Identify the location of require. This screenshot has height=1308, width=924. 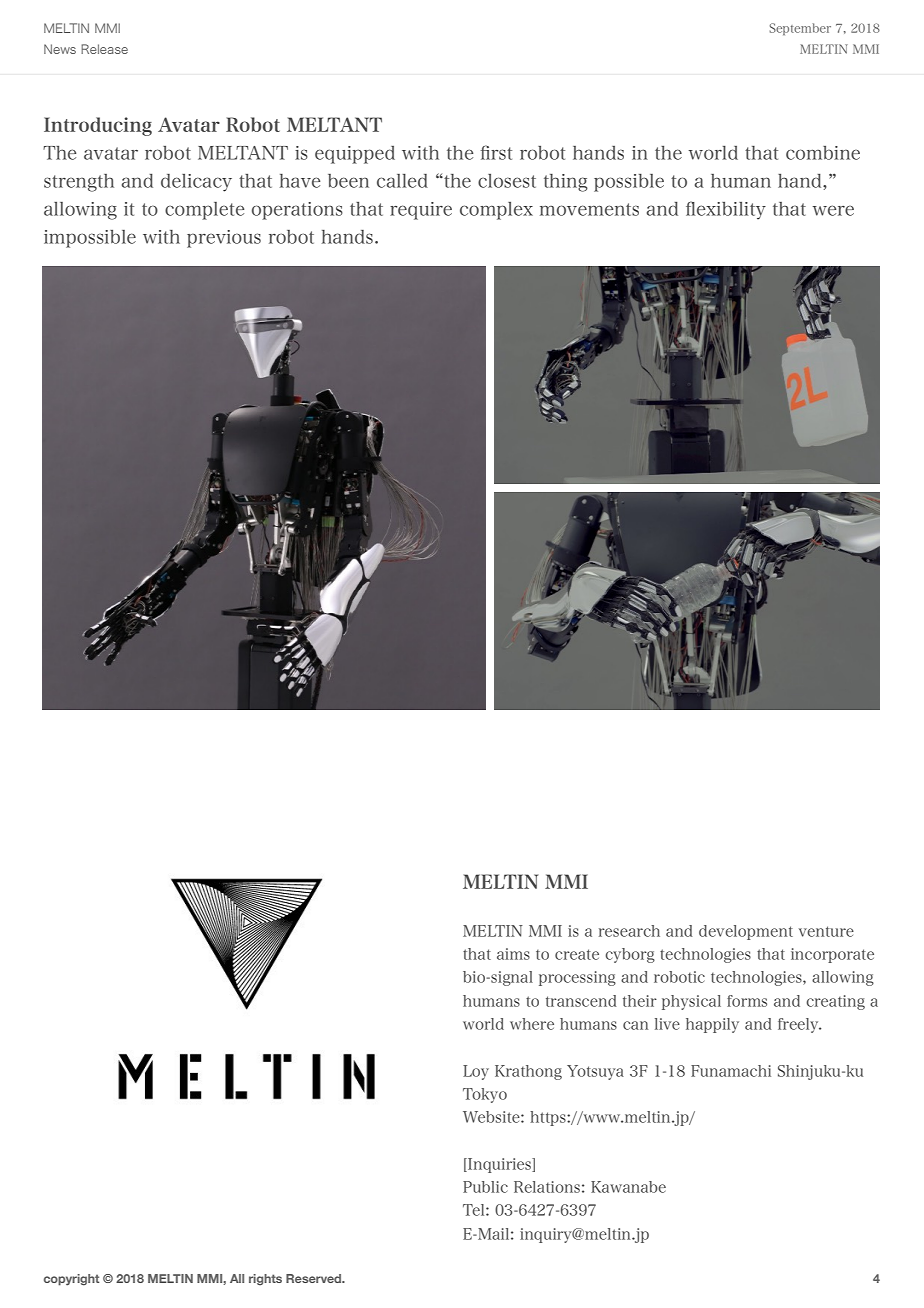
(421, 211).
